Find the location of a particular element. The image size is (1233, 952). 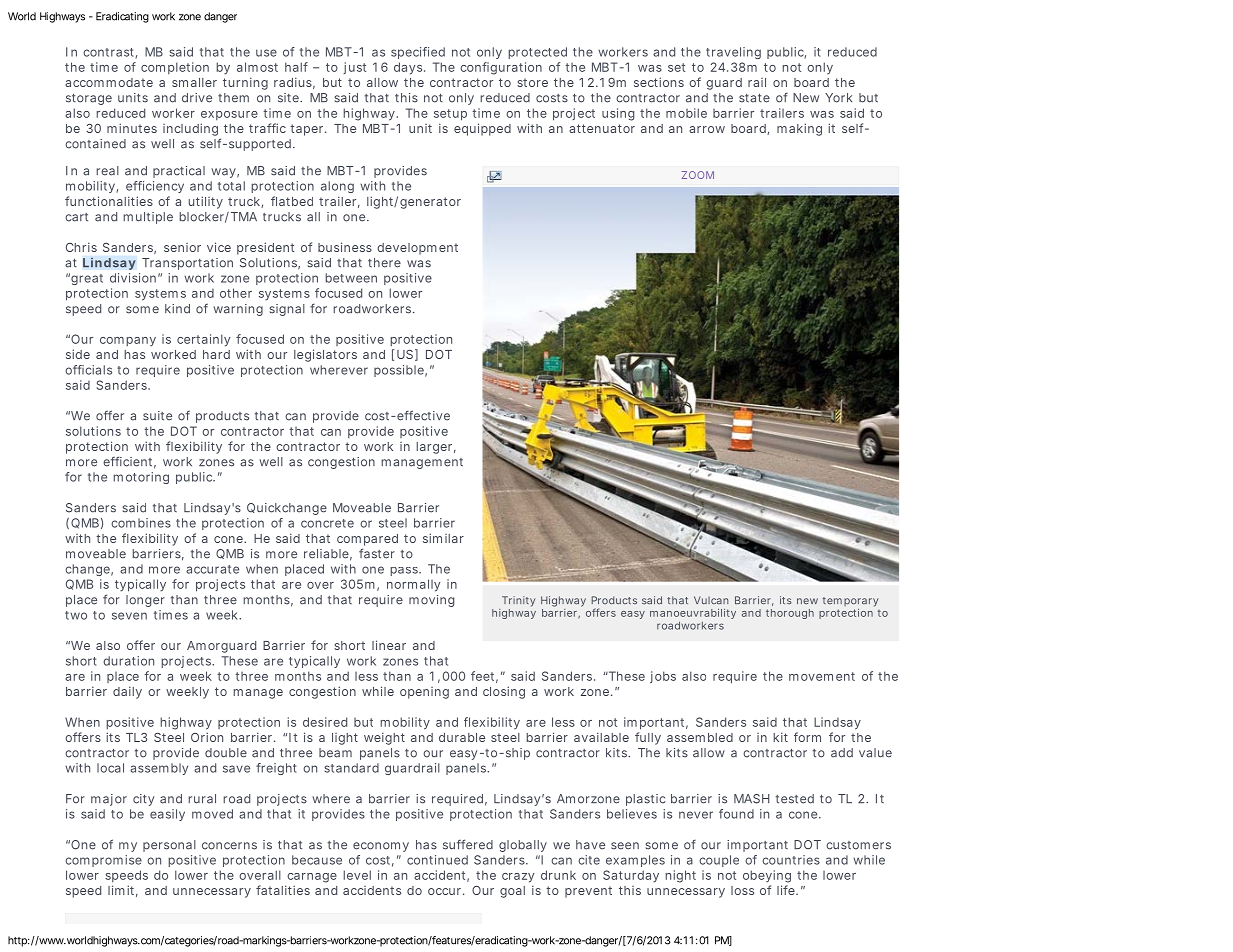

continued is located at coordinates (437, 860).
